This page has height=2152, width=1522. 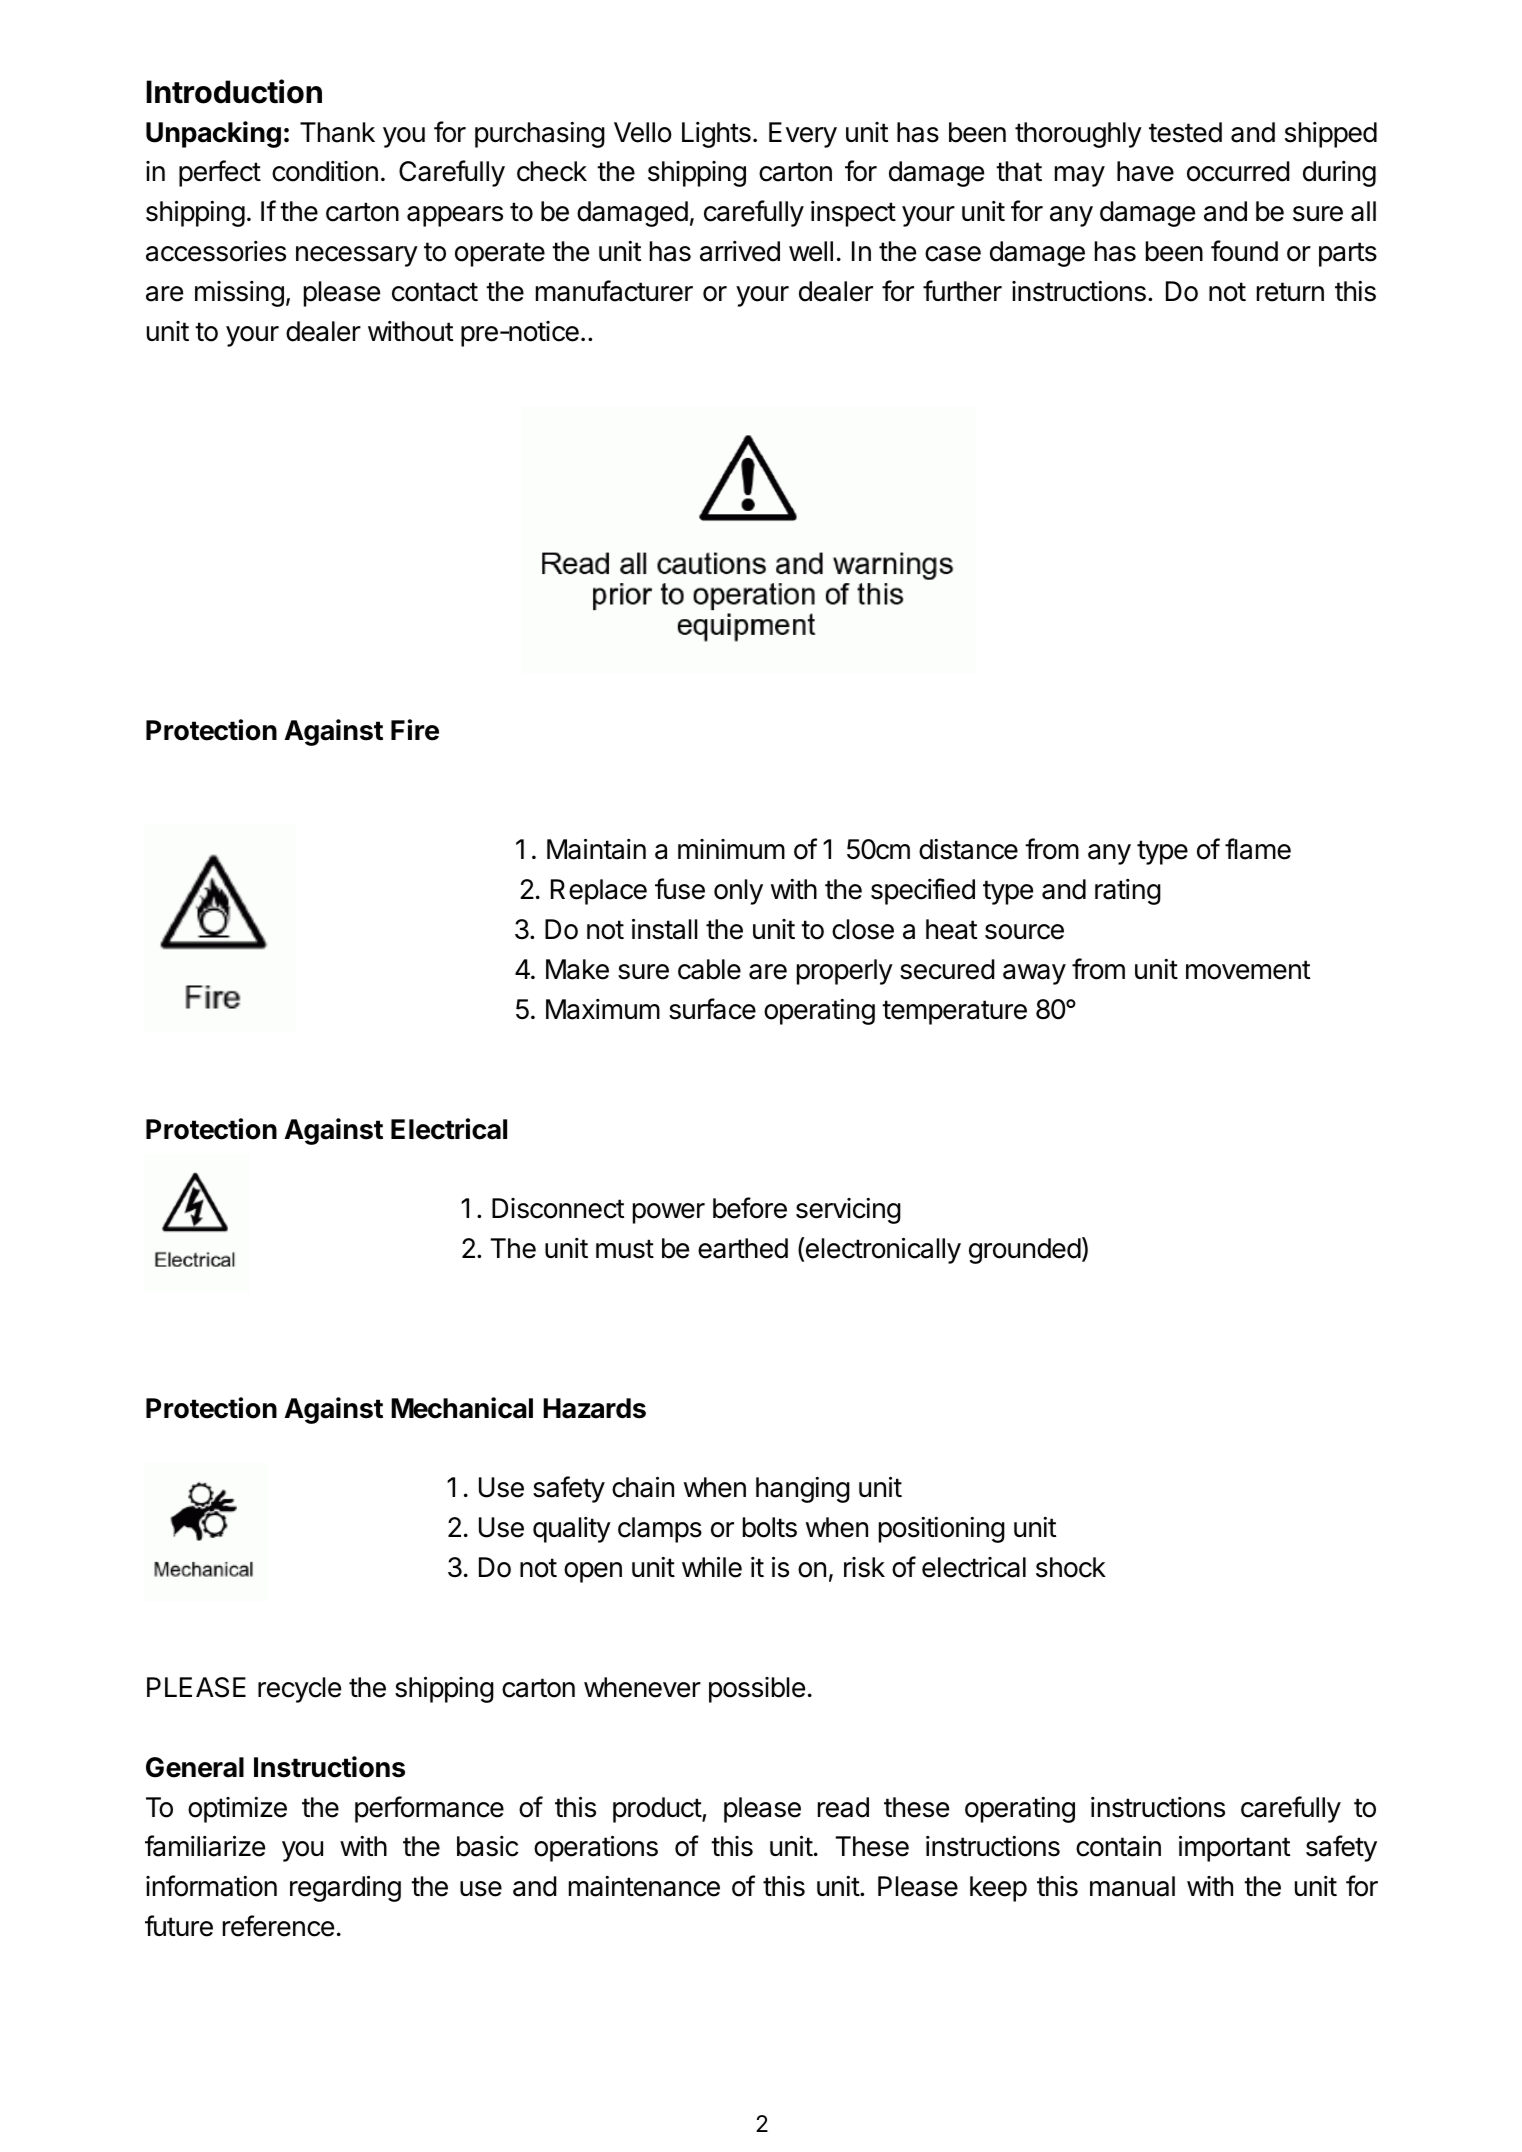 I want to click on Thank, so click(x=337, y=132).
